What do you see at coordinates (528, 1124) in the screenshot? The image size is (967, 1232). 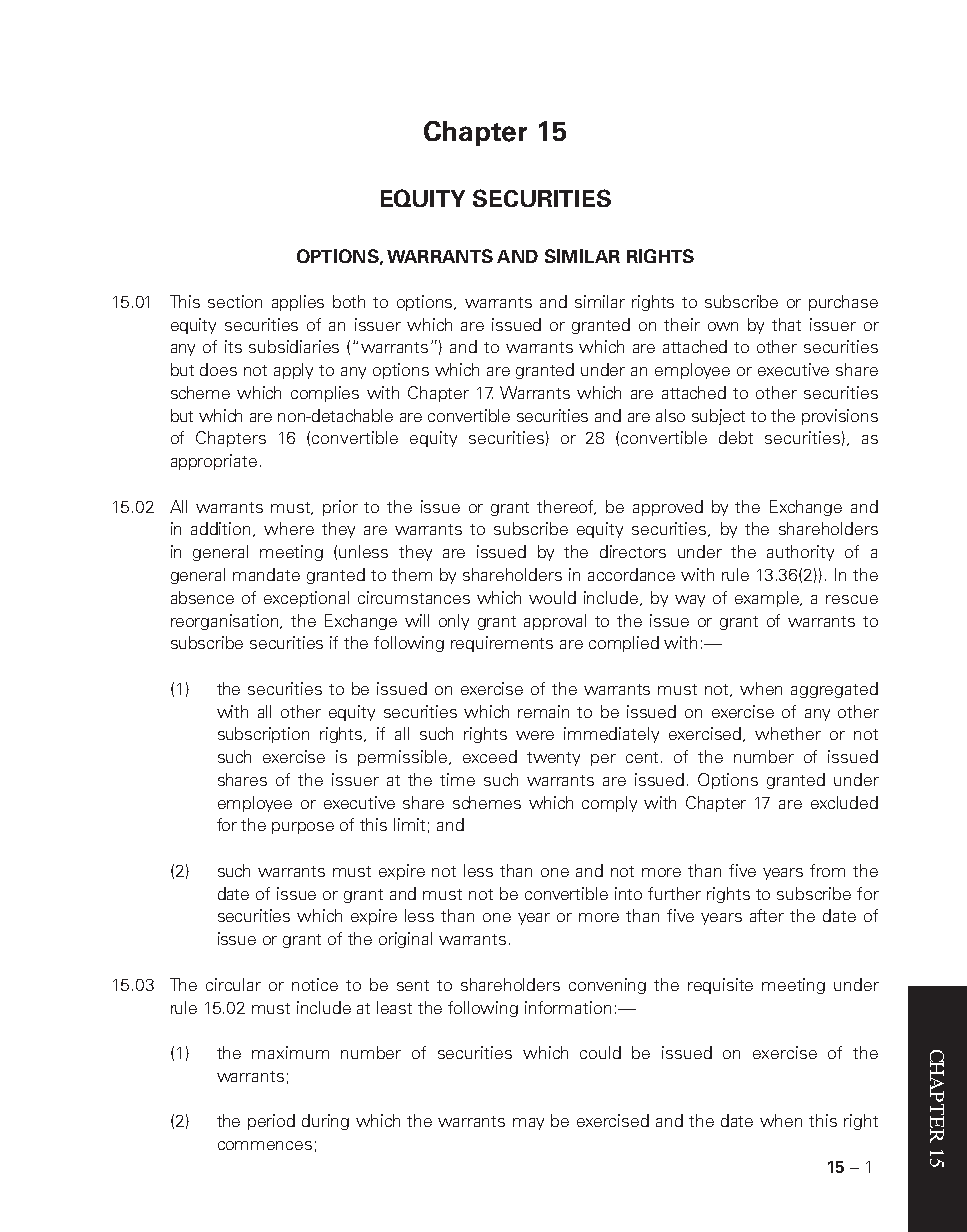 I see `may` at bounding box center [528, 1124].
